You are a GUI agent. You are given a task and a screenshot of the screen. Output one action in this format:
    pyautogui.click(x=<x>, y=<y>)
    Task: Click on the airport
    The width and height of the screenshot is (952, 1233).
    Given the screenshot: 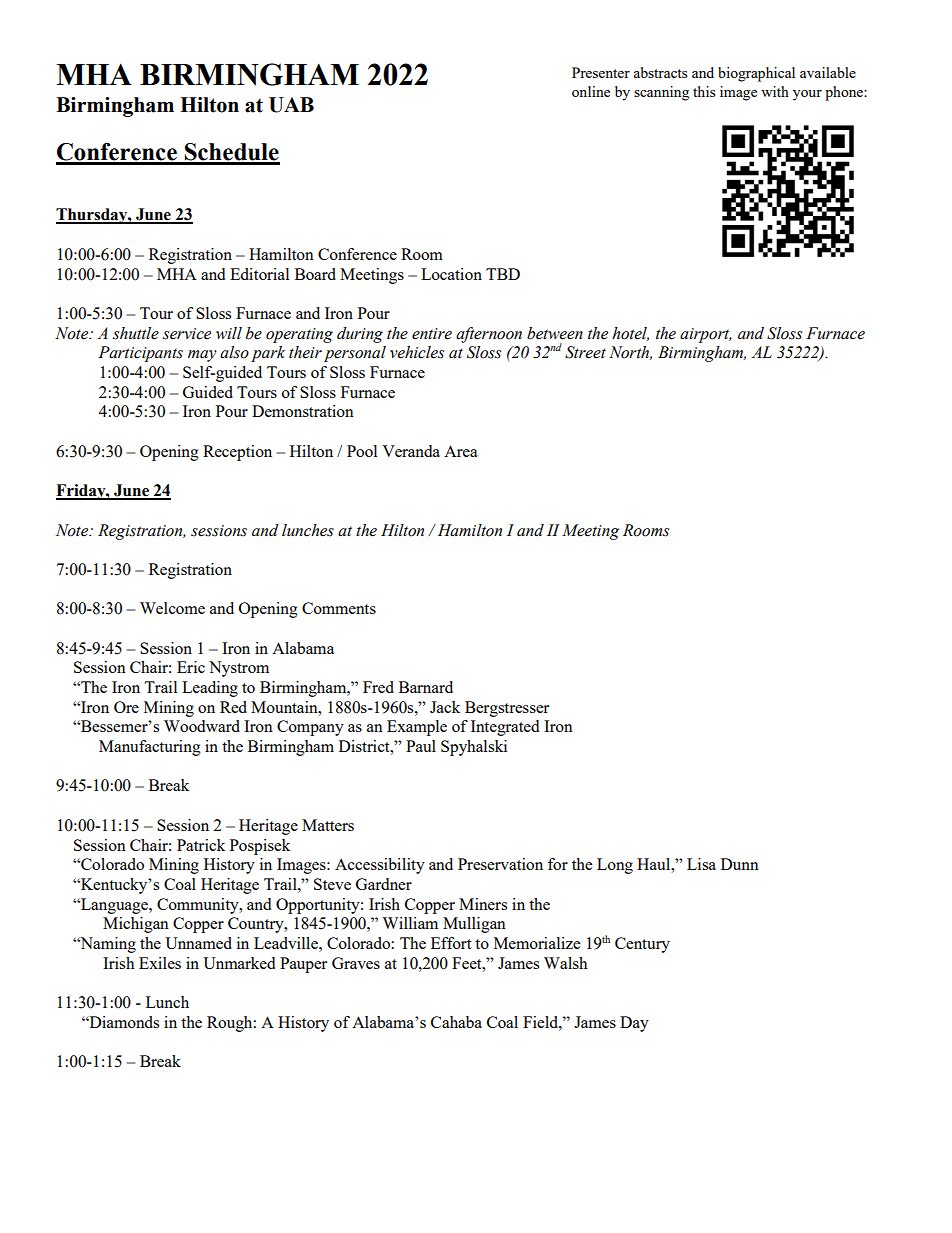 What is the action you would take?
    pyautogui.click(x=706, y=335)
